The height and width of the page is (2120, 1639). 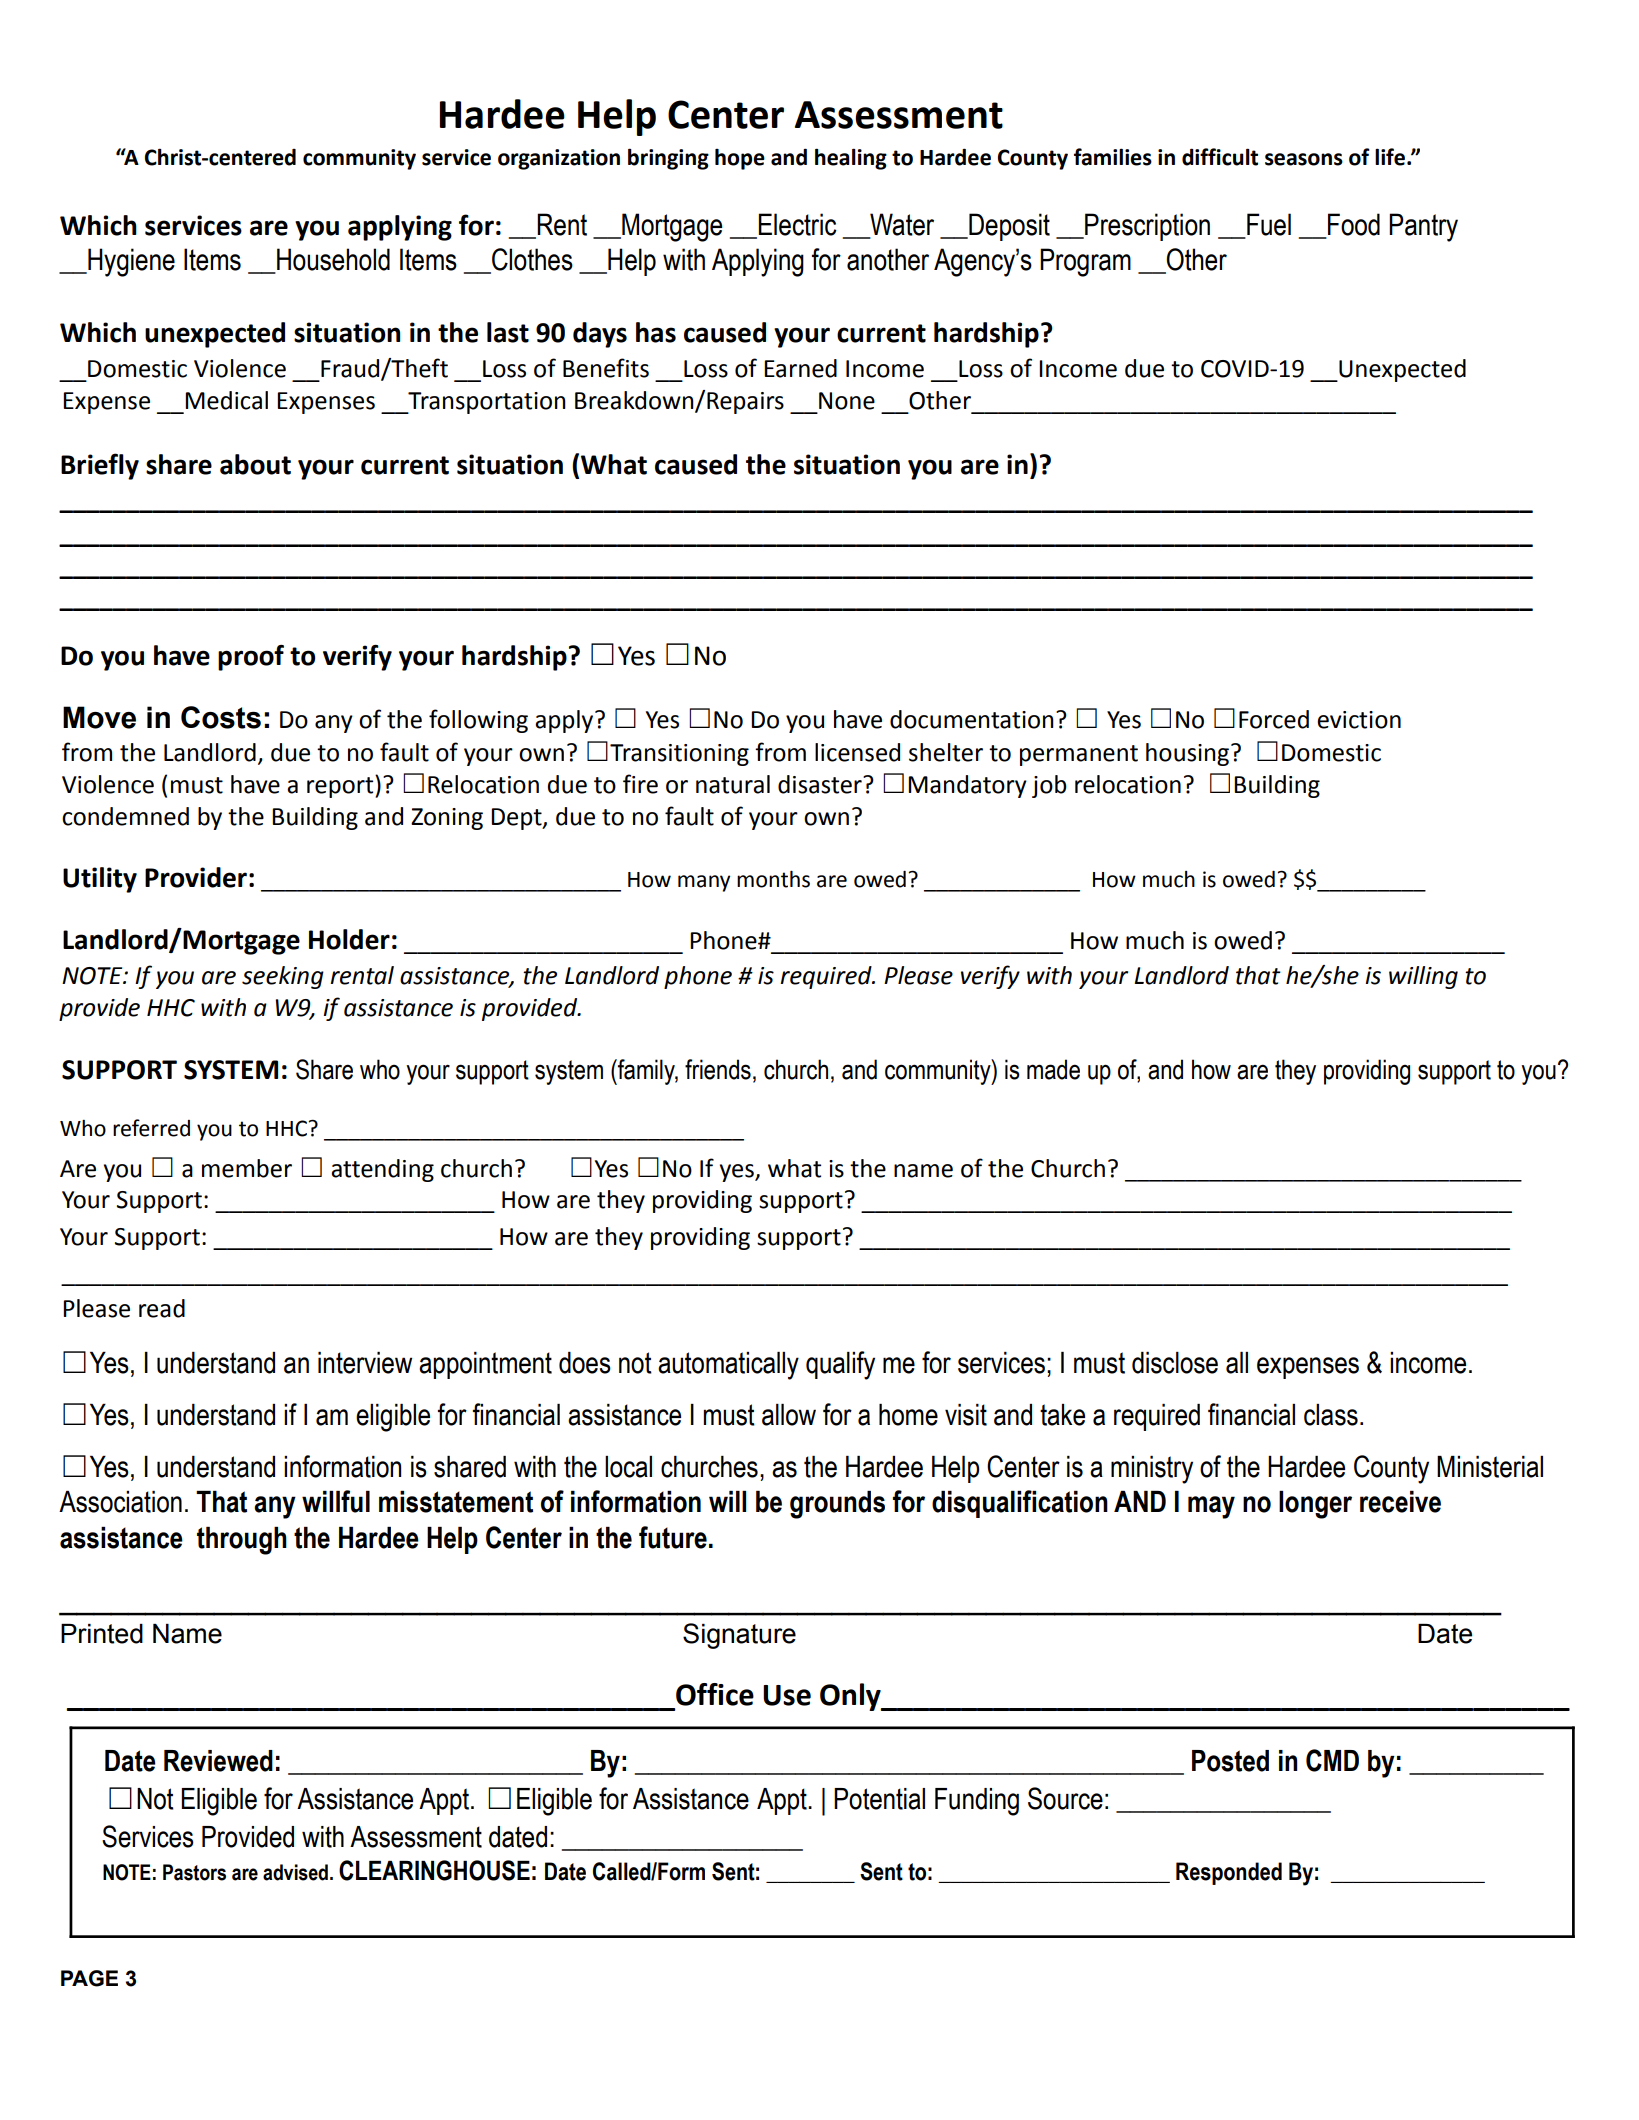 I want to click on proof, so click(x=251, y=658).
